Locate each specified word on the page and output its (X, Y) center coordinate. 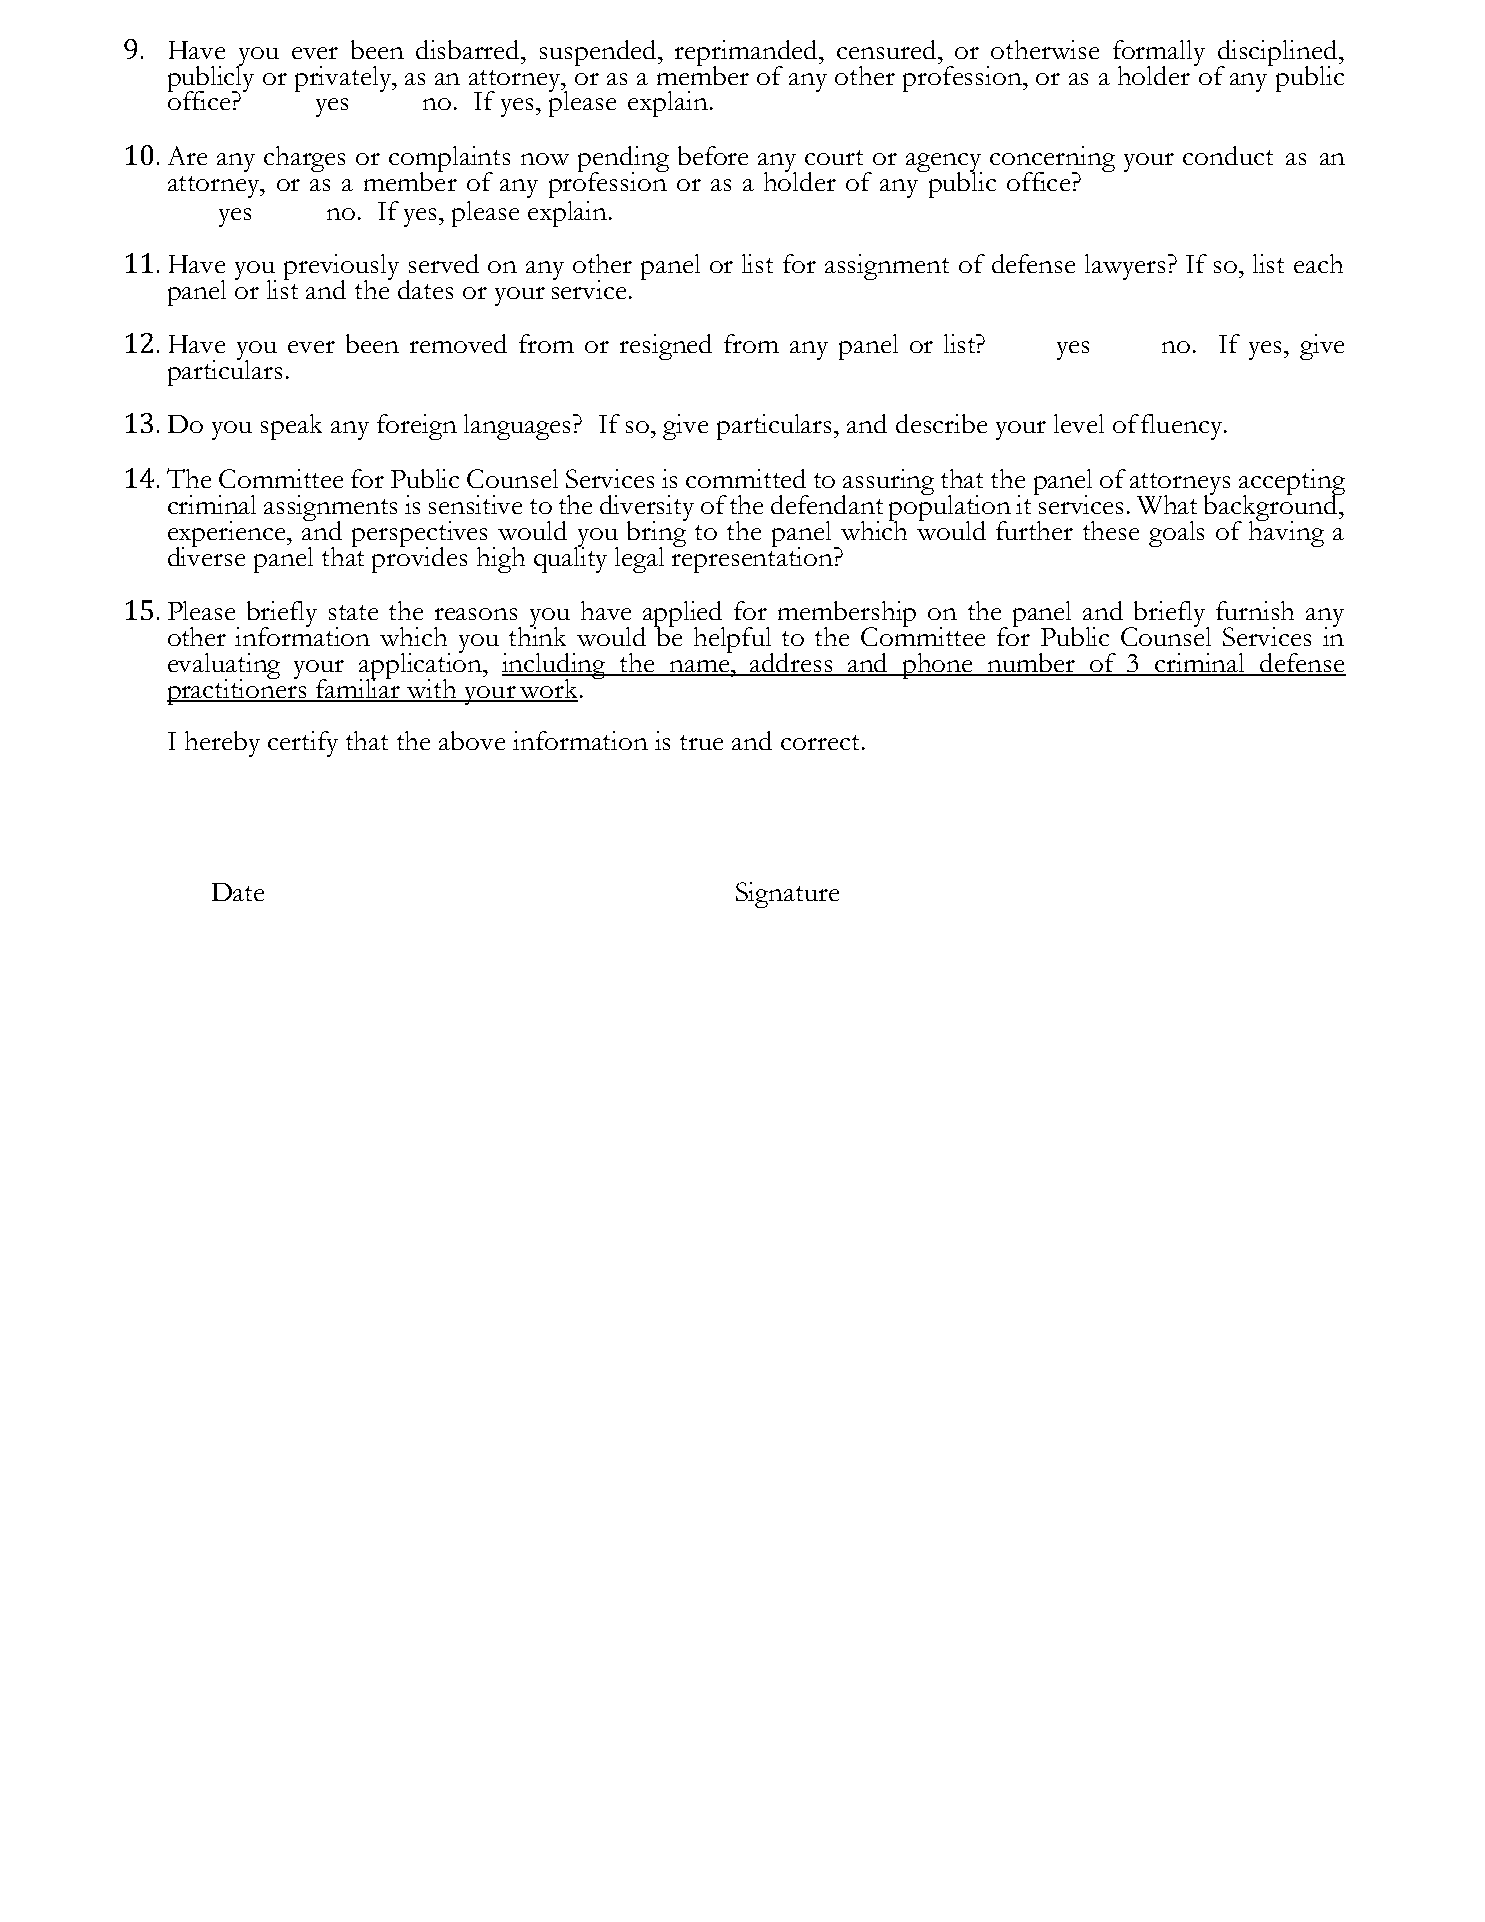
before (713, 155)
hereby (222, 744)
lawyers (1125, 267)
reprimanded (748, 54)
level (1079, 423)
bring (657, 534)
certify (303, 744)
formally (1159, 54)
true (701, 742)
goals (1176, 534)
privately (344, 79)
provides (419, 558)
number (1032, 664)
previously (341, 268)
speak (291, 427)
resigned (666, 347)
